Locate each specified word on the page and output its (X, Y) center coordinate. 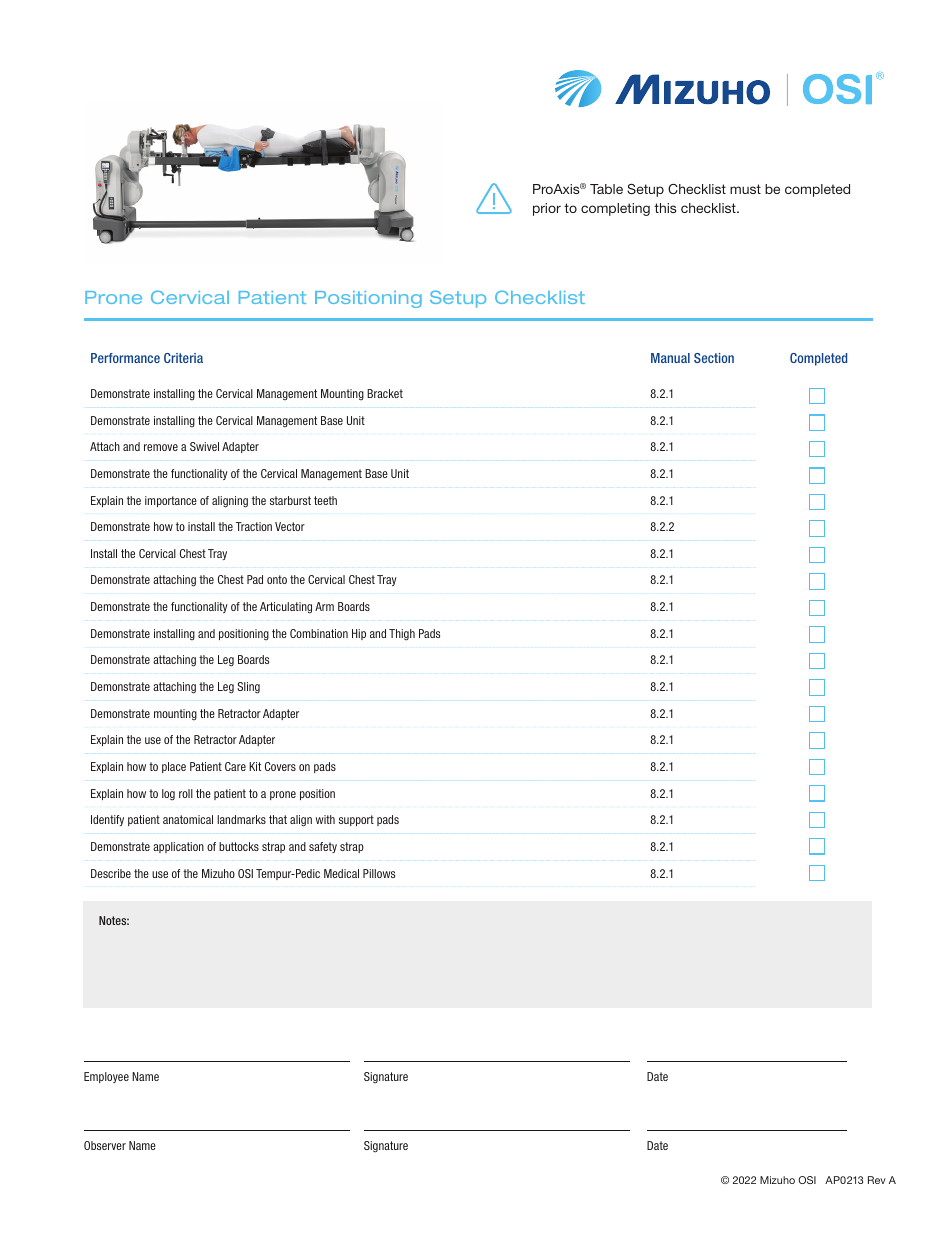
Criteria (183, 358)
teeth (325, 500)
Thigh (402, 635)
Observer (105, 1145)
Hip (359, 634)
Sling (248, 688)
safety (323, 847)
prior (547, 209)
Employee (106, 1077)
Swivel (204, 446)
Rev (877, 1180)
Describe (111, 873)
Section (714, 358)
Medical (341, 873)
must (745, 189)
